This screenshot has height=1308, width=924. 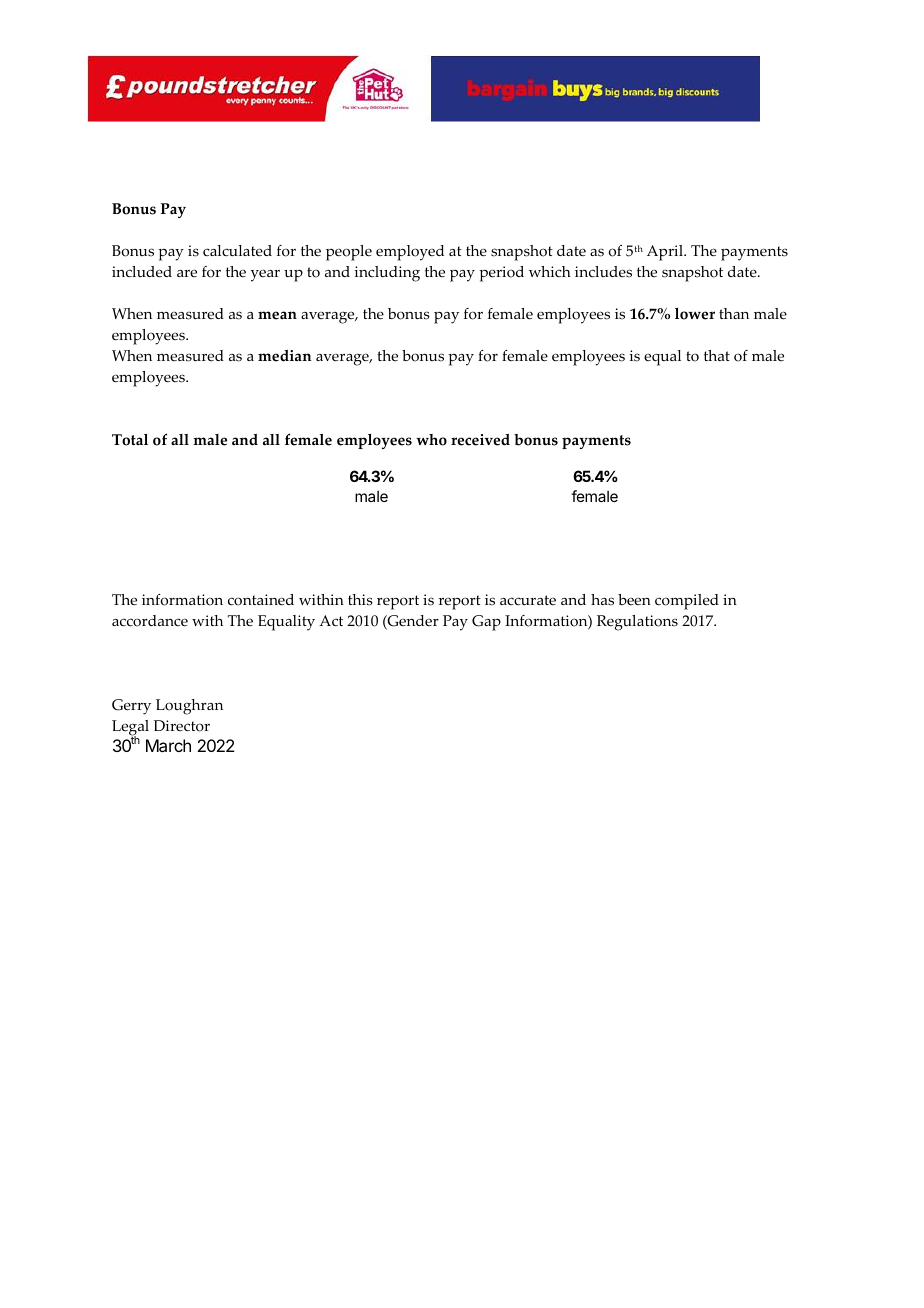 What do you see at coordinates (182, 726) in the screenshot?
I see `Director` at bounding box center [182, 726].
